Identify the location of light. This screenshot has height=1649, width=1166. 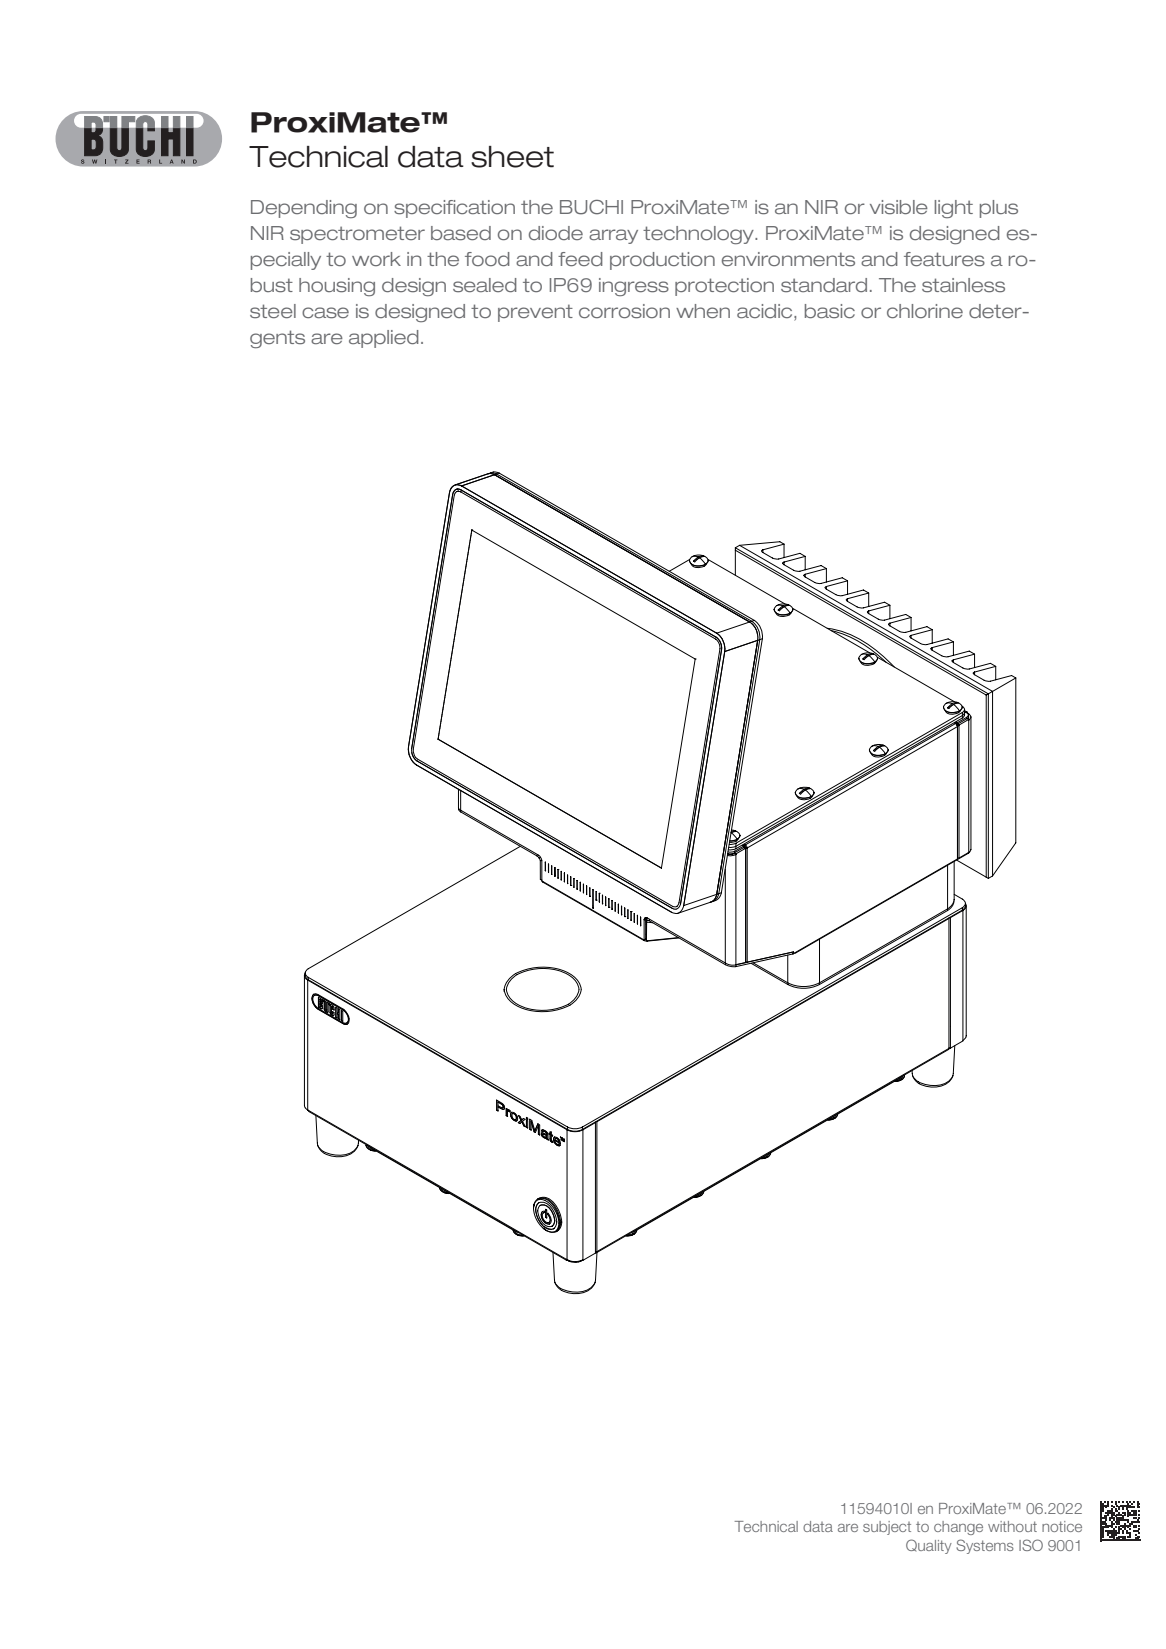
(954, 209).
